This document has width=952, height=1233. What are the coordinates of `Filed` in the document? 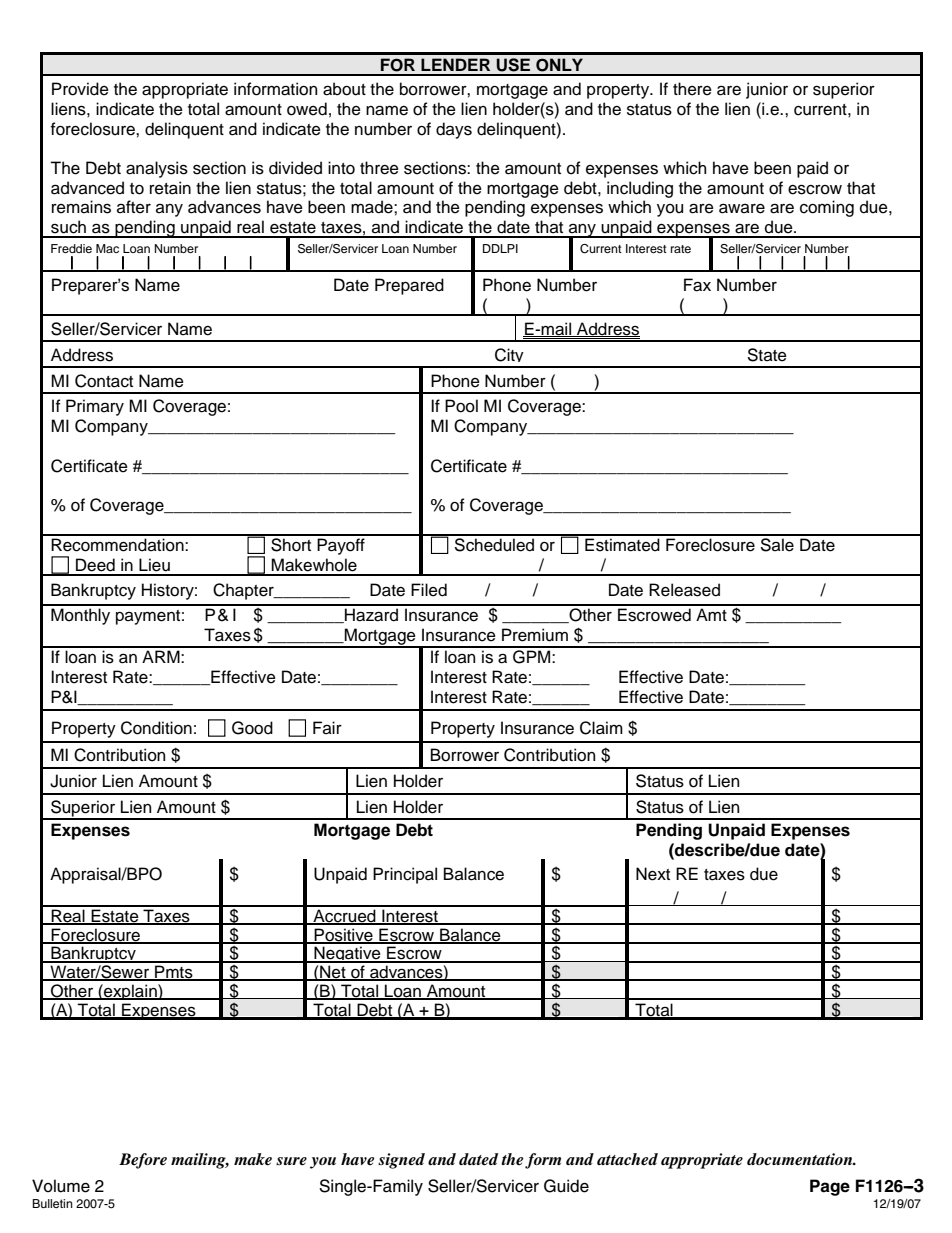 It's located at (429, 590).
